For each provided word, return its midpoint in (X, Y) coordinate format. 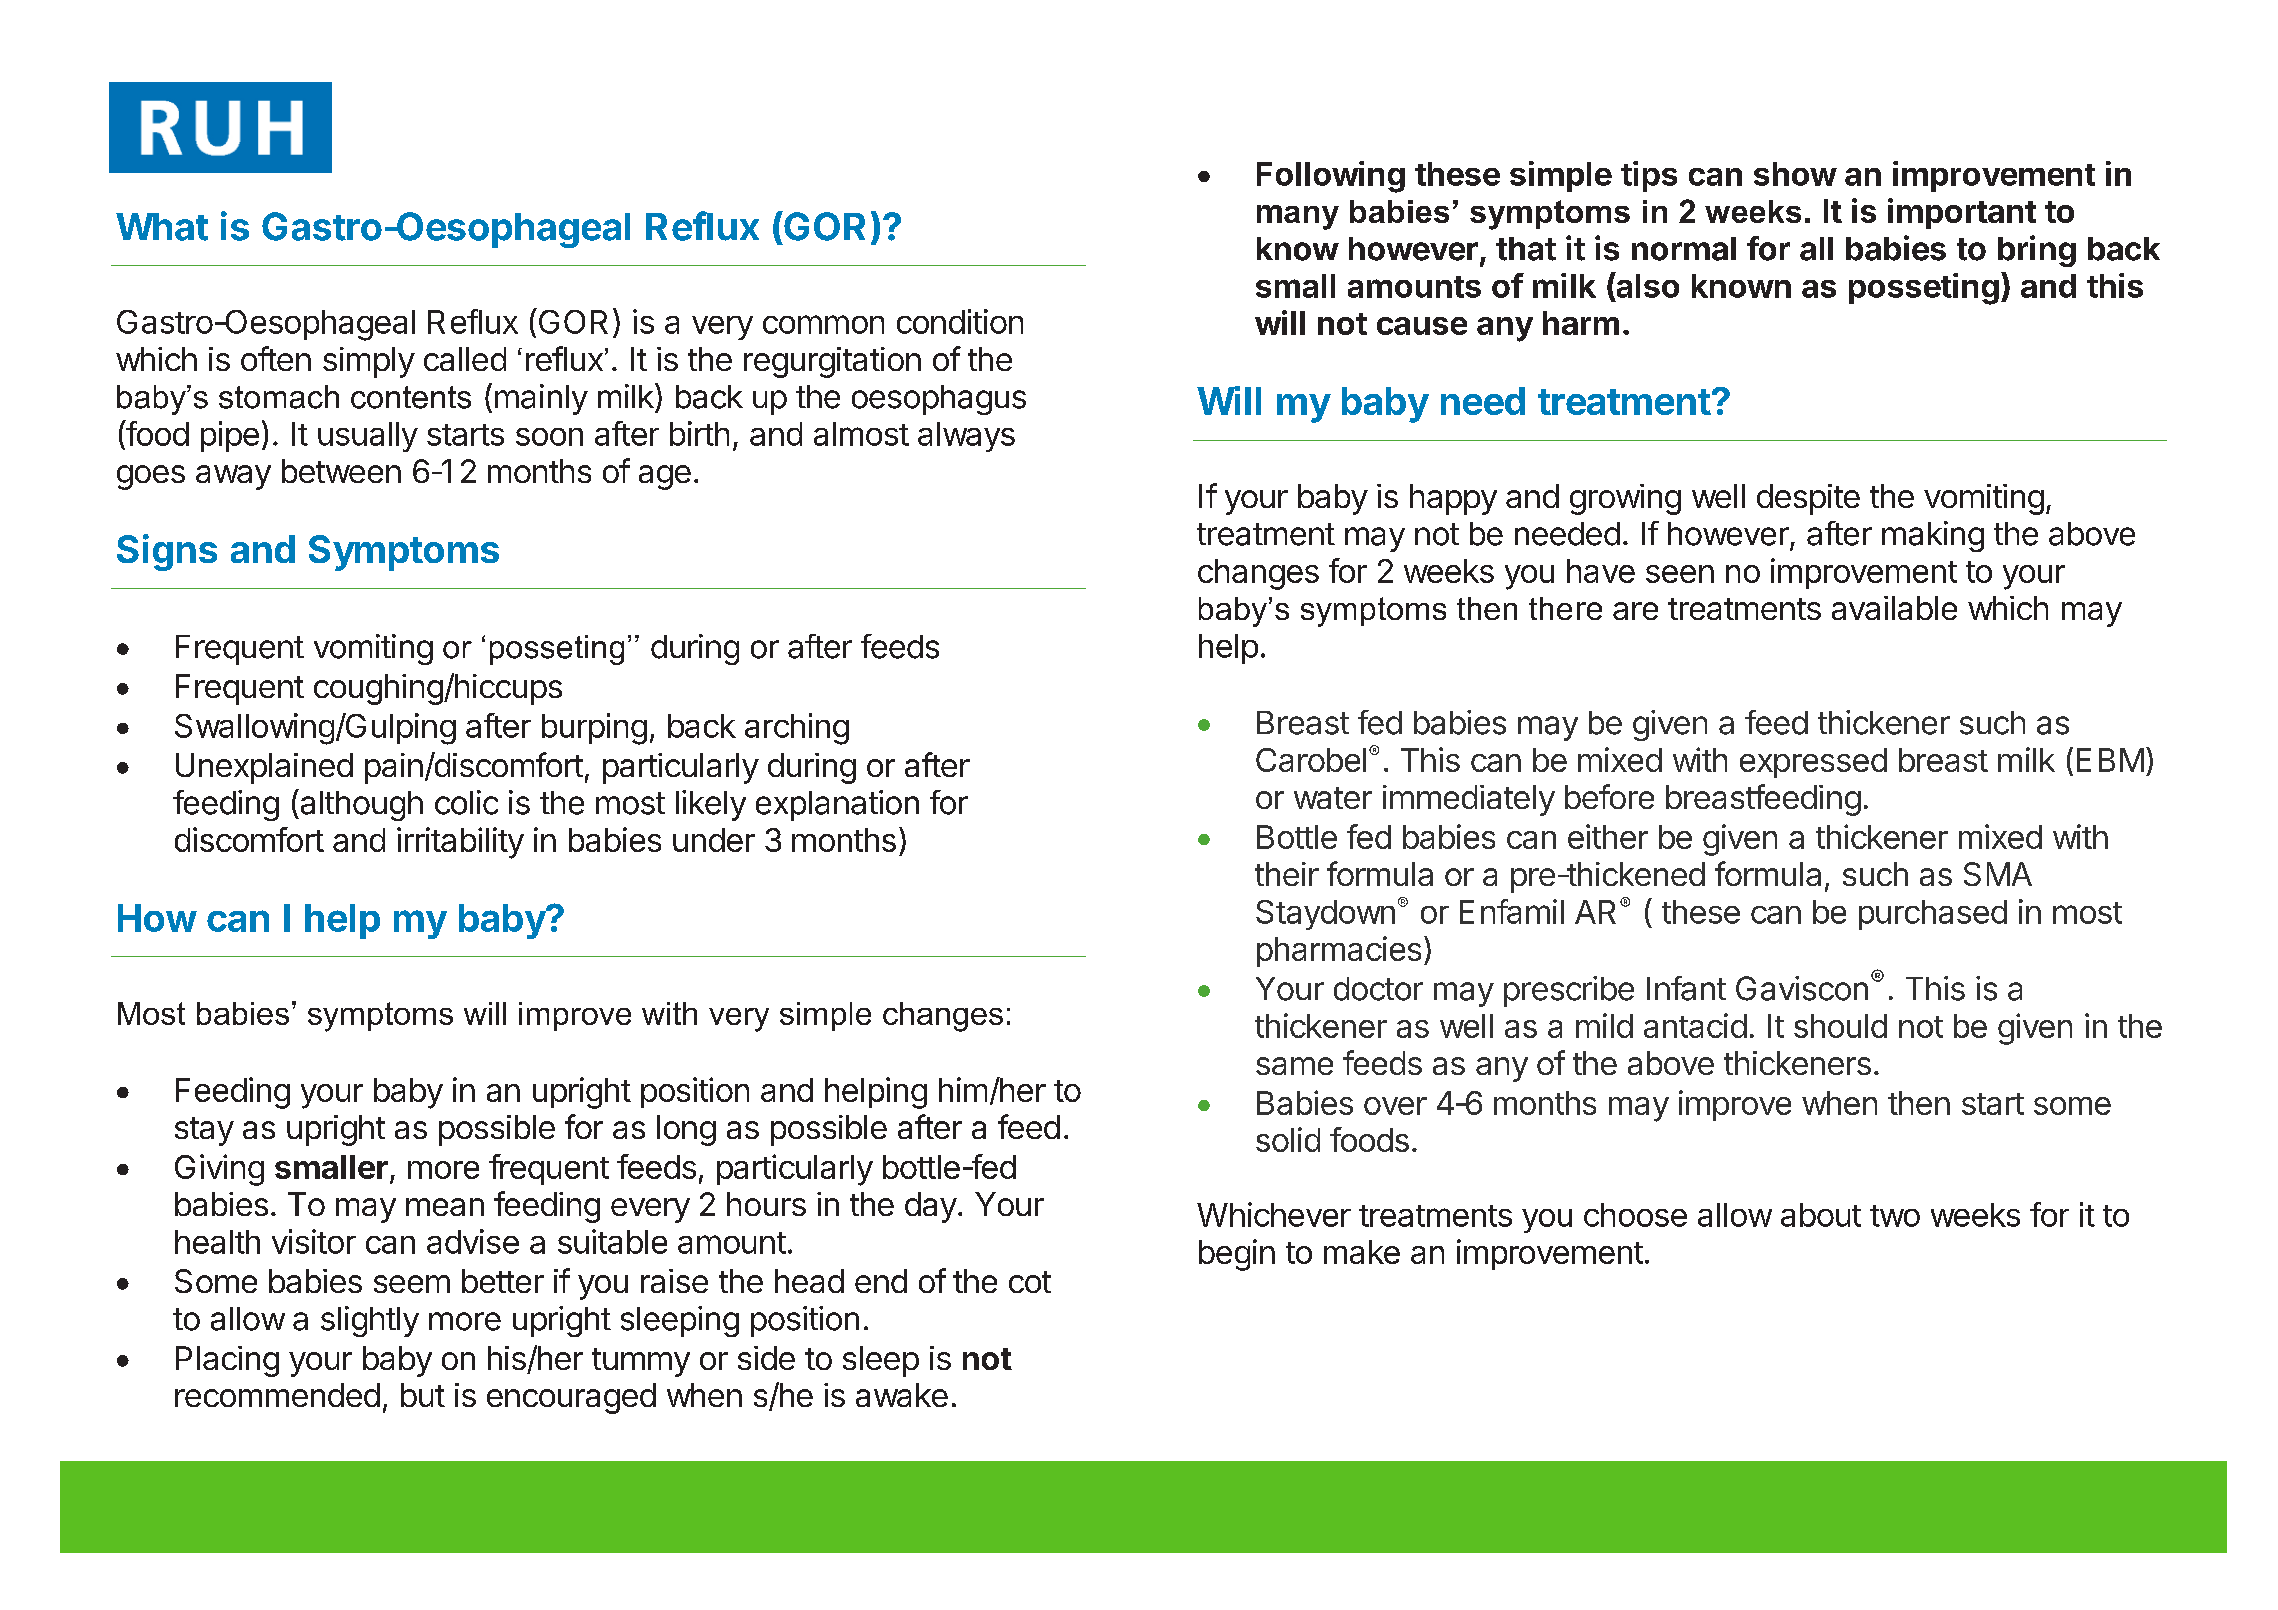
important (1962, 213)
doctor (1378, 989)
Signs (167, 552)
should (1840, 1026)
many (1298, 217)
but (423, 1395)
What (162, 227)
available (1894, 608)
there (1565, 608)
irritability (460, 843)
